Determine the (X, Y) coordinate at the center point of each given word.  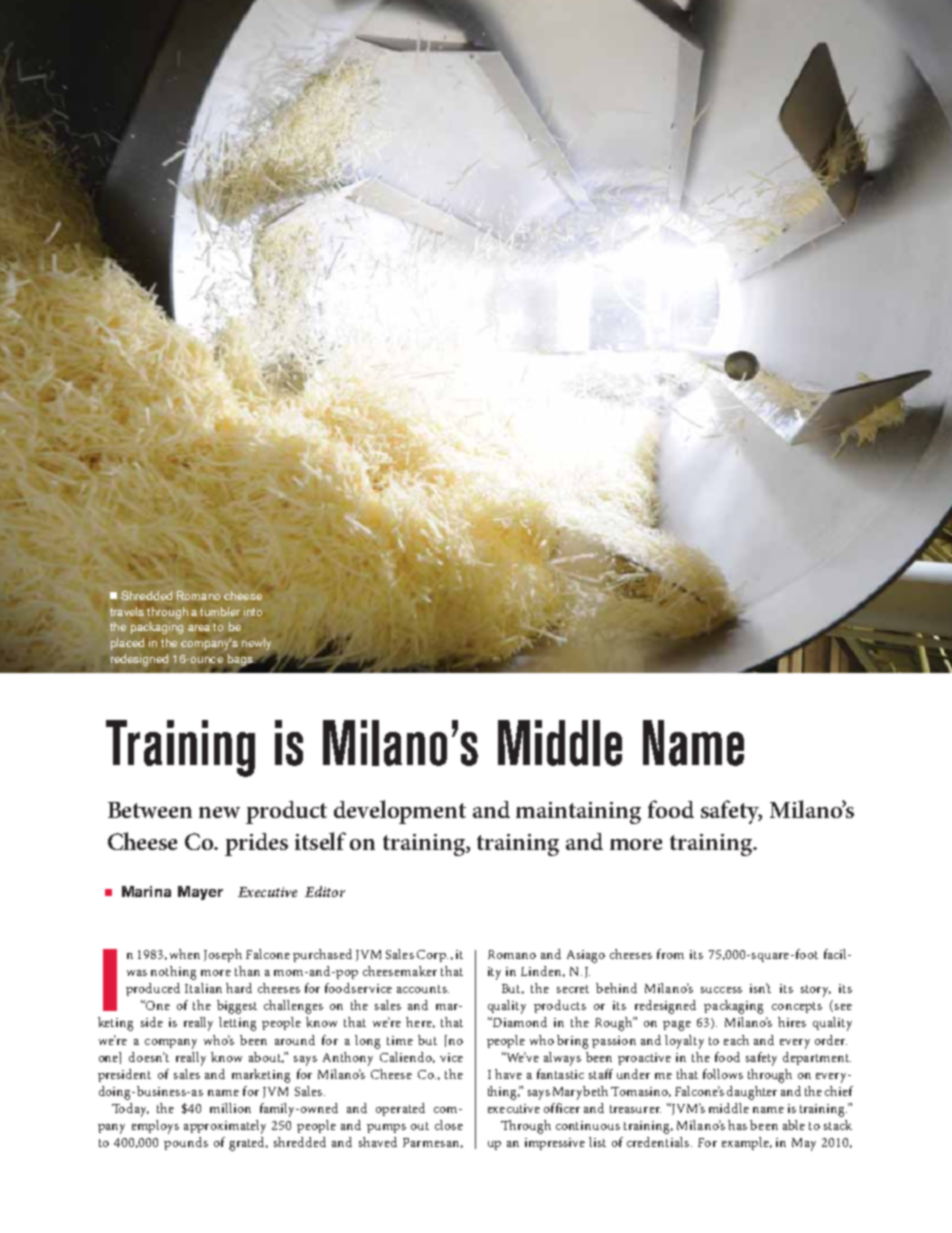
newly (256, 644)
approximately (225, 1127)
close (449, 1125)
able (794, 1125)
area (199, 628)
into (253, 611)
